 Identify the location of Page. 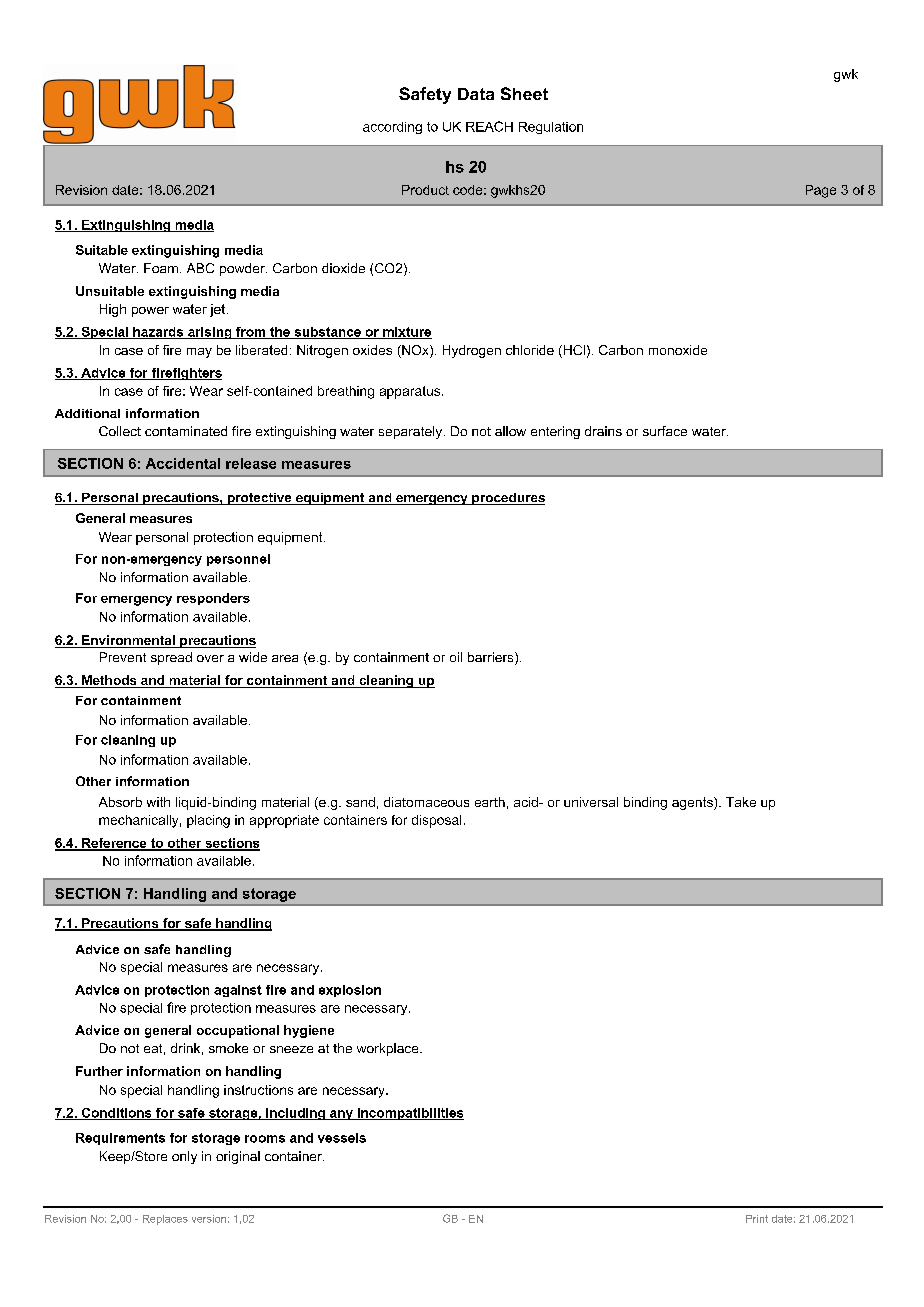
(821, 191).
